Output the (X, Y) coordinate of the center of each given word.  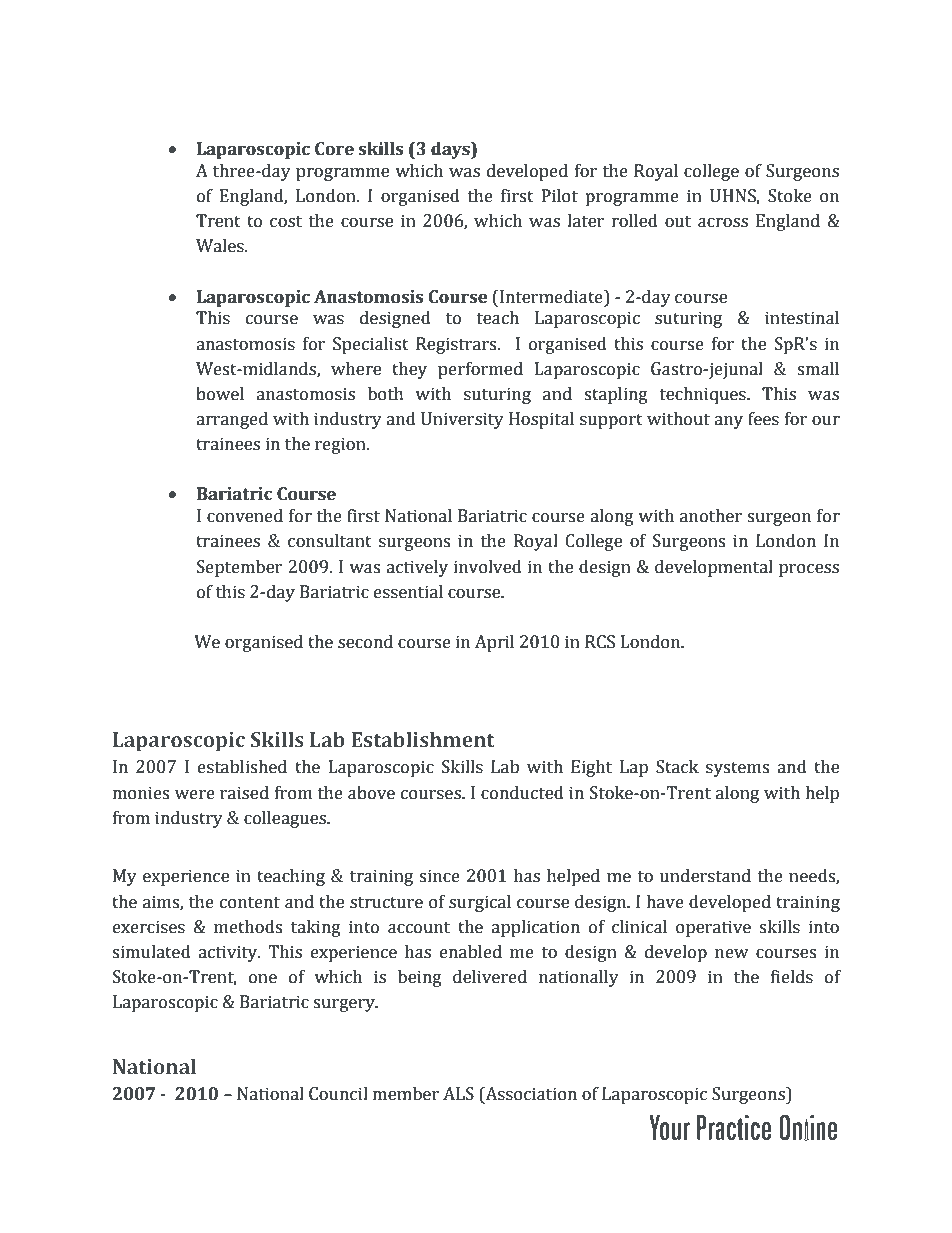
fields (792, 977)
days (451, 150)
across (723, 223)
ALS (458, 1094)
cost (286, 222)
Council (338, 1094)
